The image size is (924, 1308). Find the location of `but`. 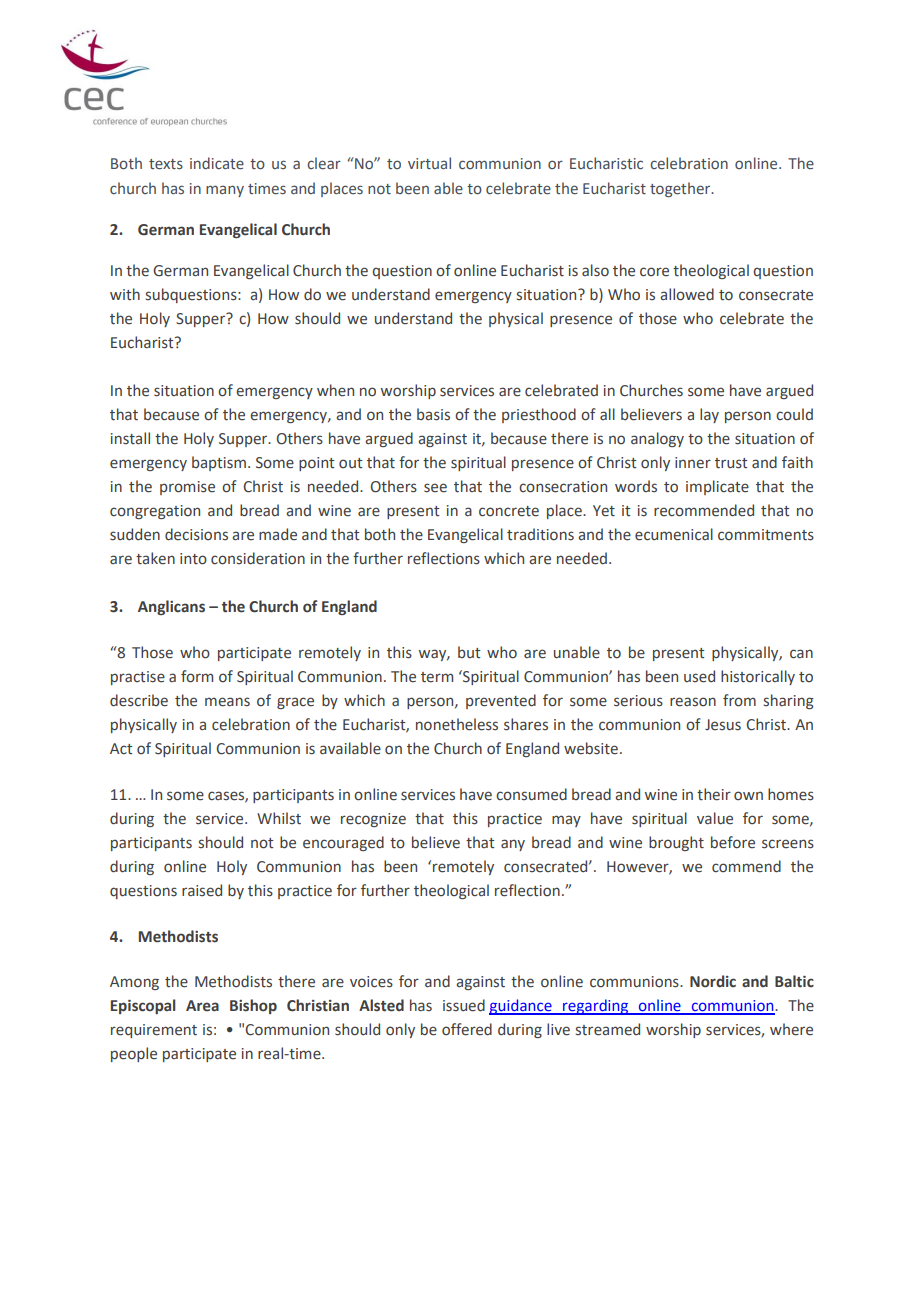

but is located at coordinates (469, 652).
